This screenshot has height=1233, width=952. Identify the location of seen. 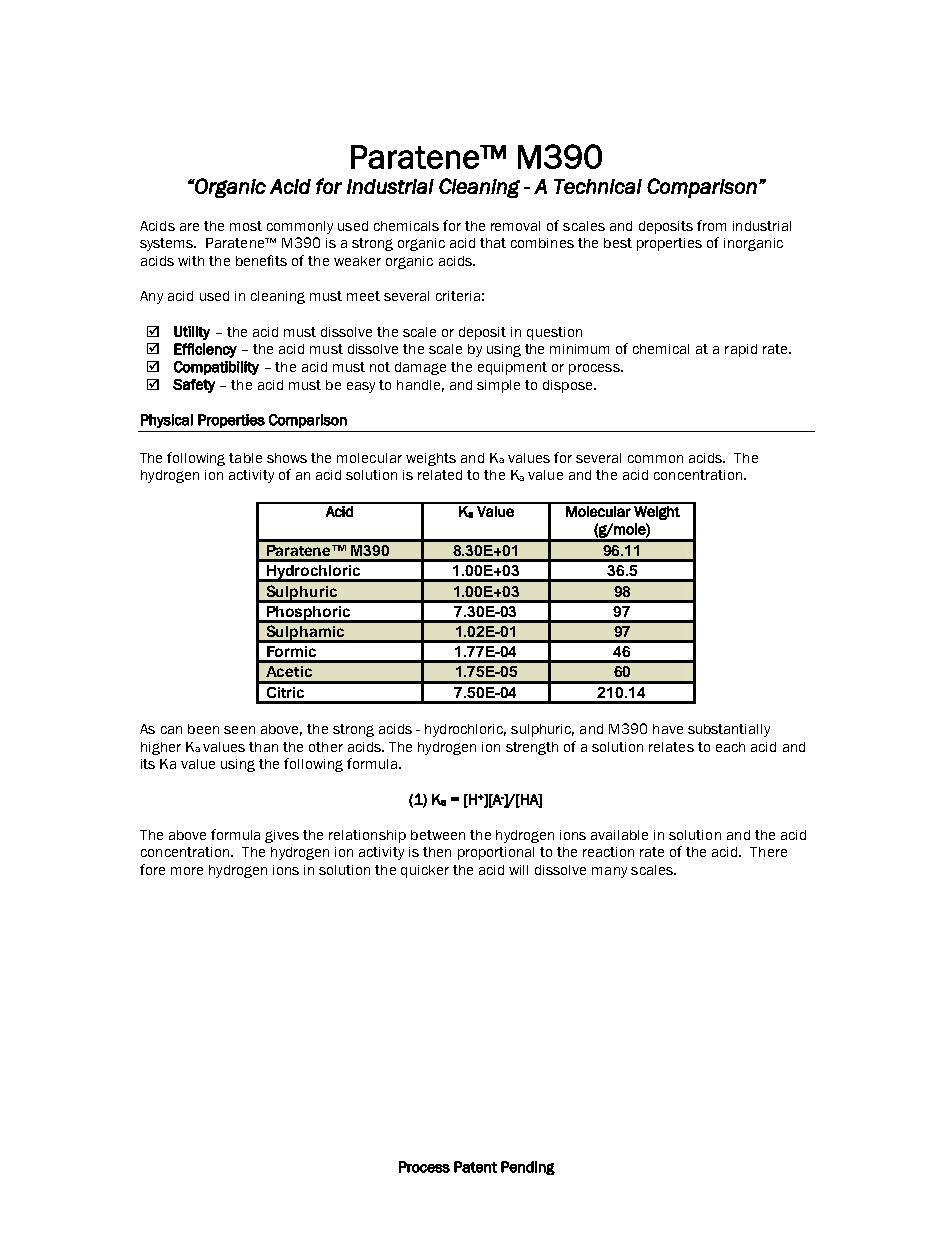
(239, 730).
